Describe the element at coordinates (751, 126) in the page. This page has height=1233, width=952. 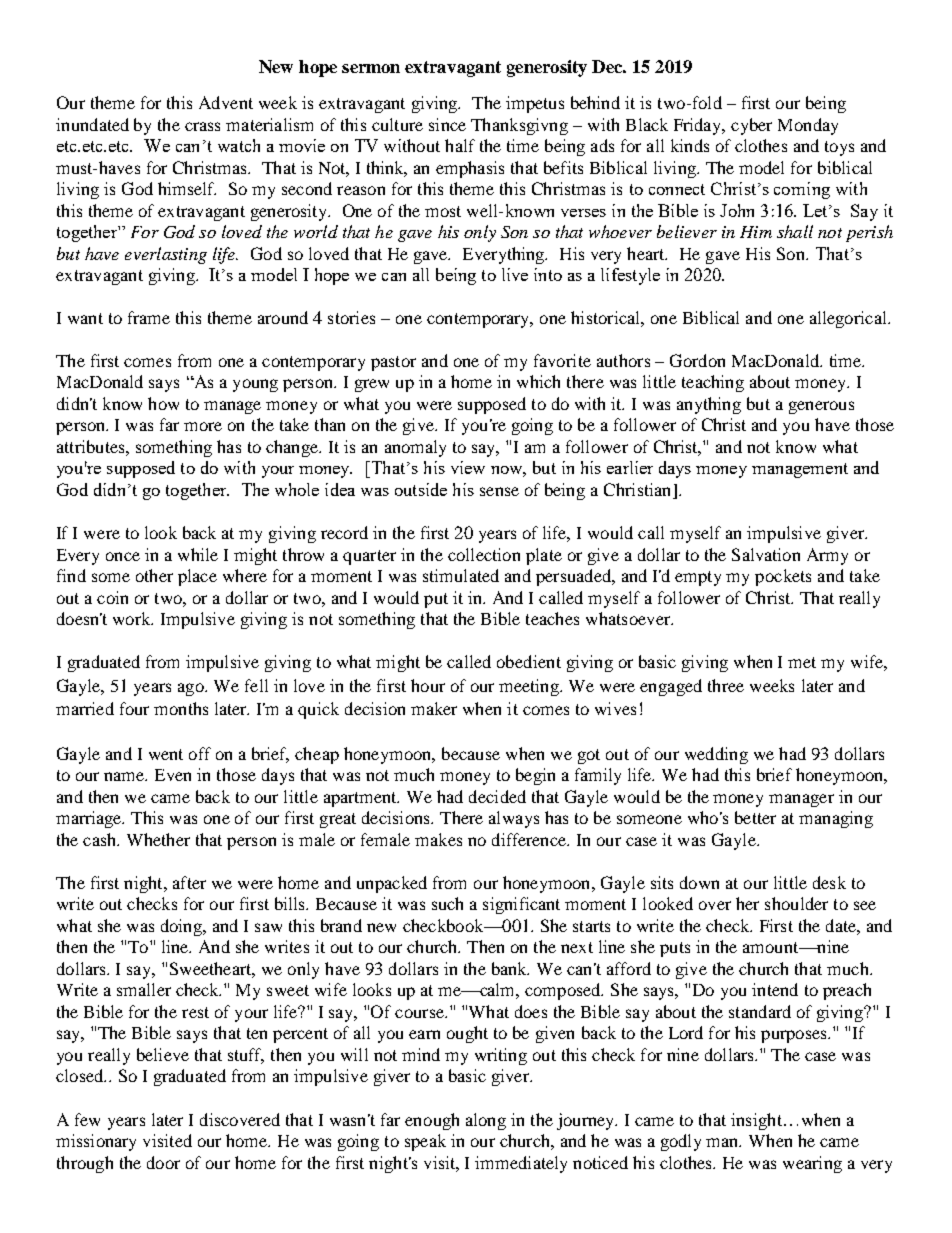
I see `cyber` at that location.
